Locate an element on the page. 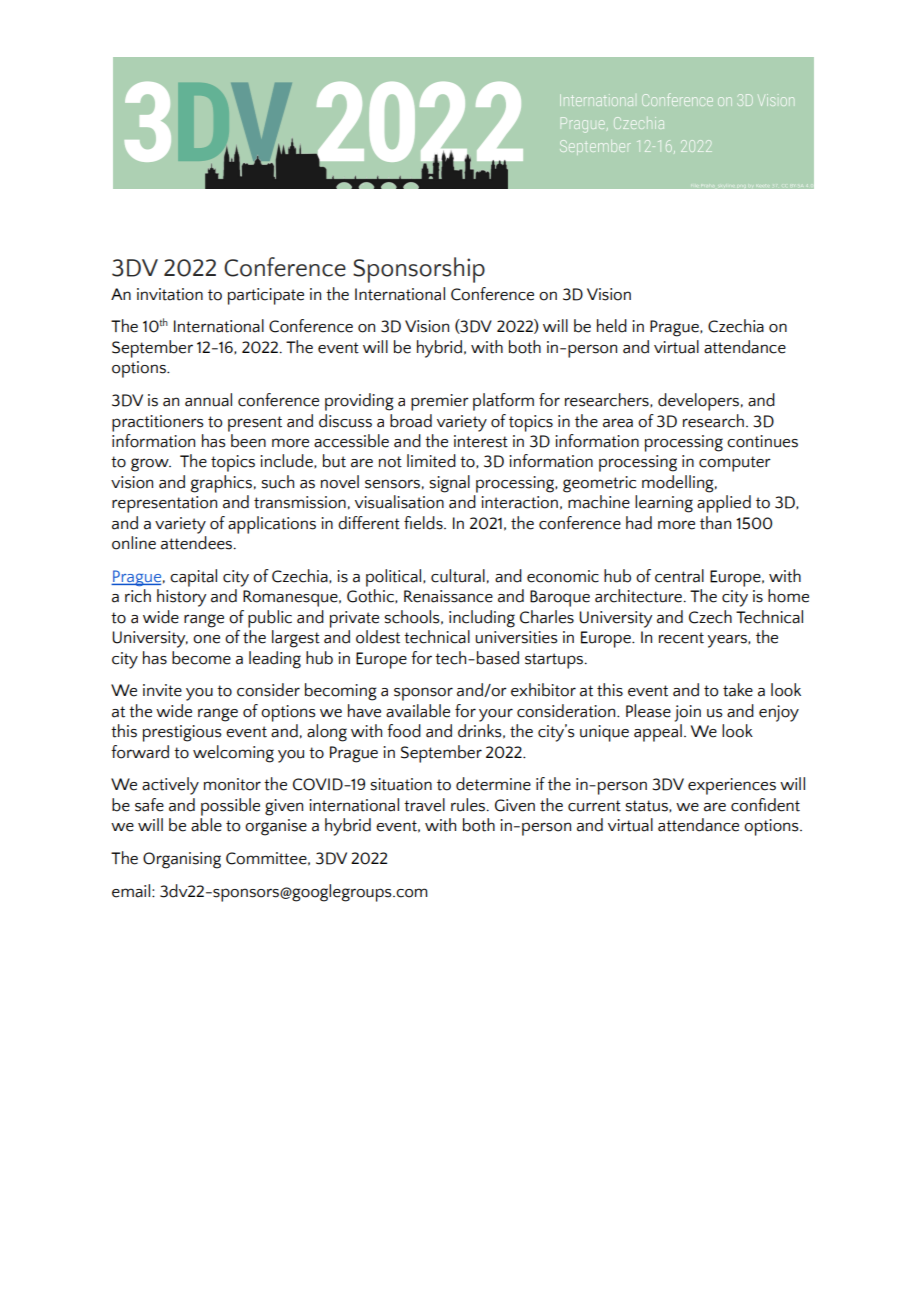 This image has width=924, height=1307. held is located at coordinates (612, 326).
